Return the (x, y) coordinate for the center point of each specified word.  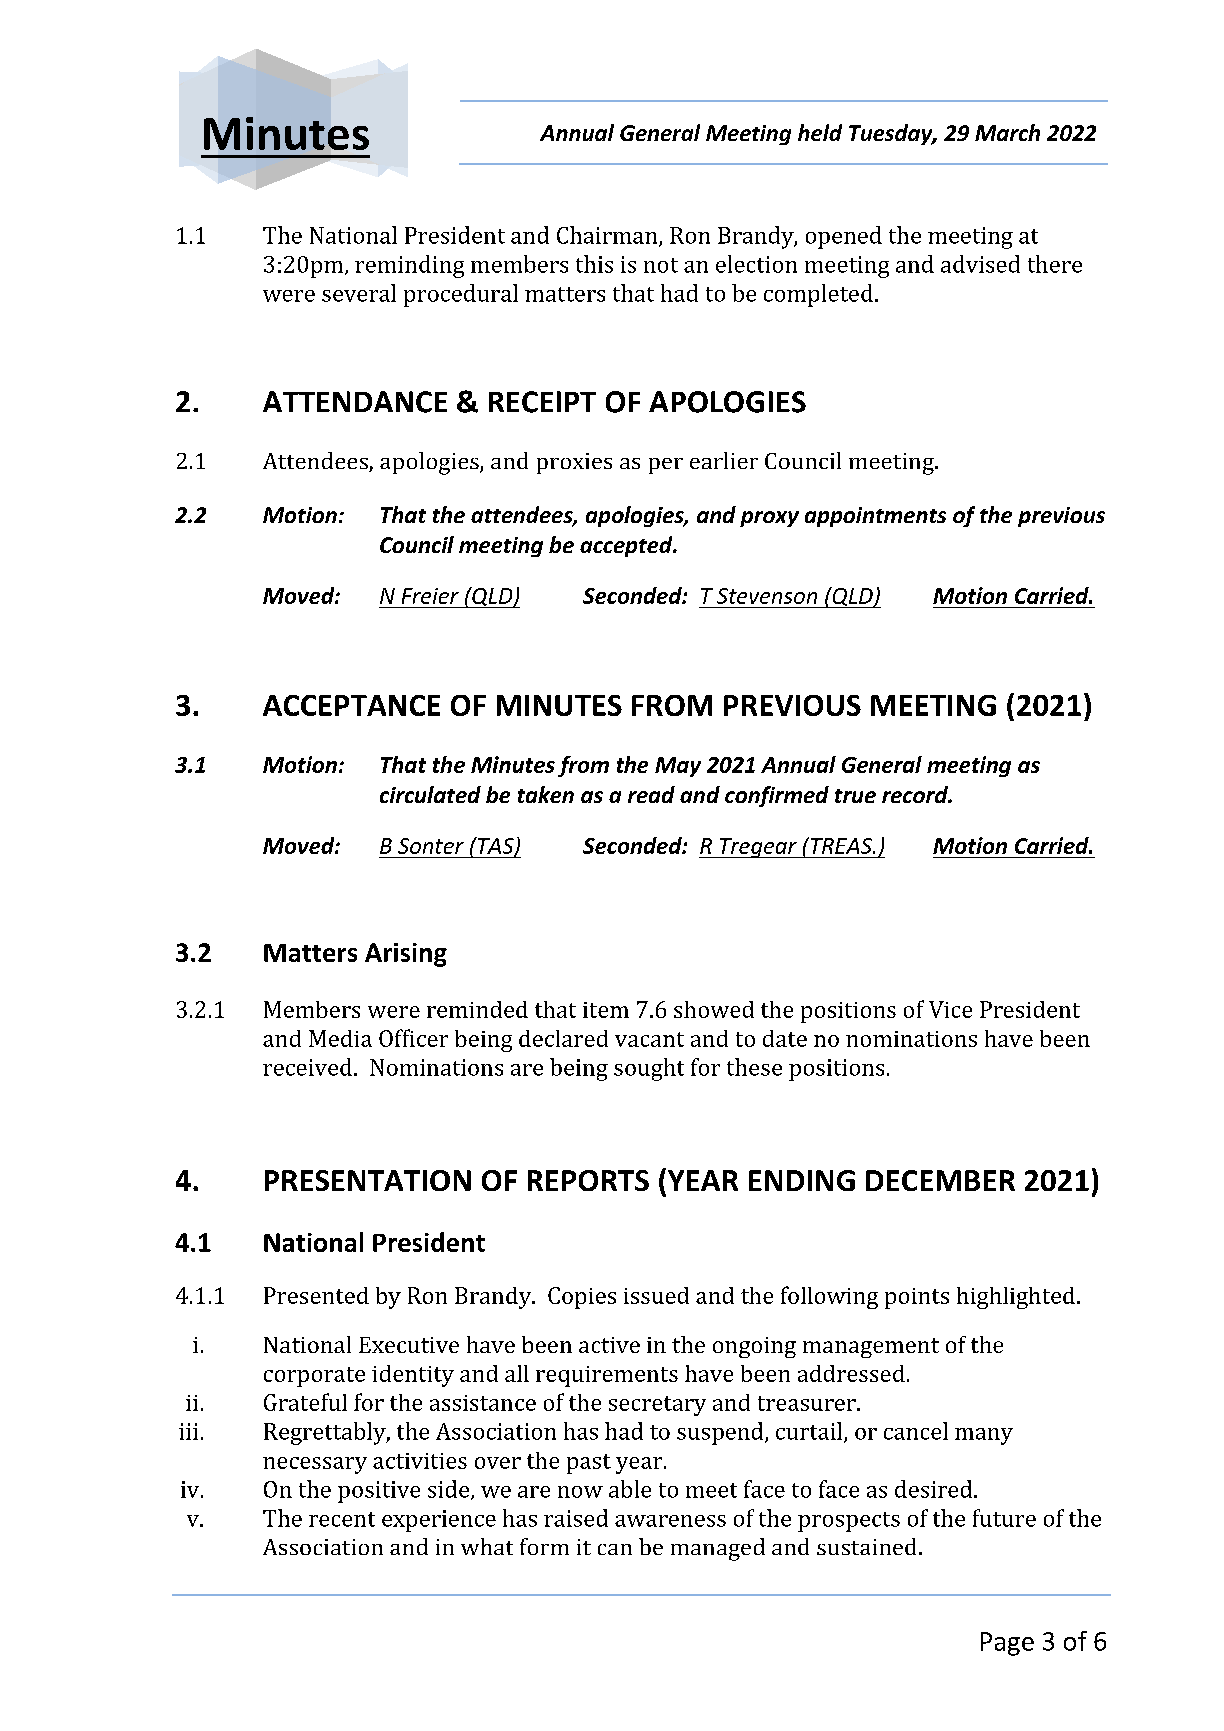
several (359, 293)
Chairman (608, 236)
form (544, 1546)
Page (1007, 1644)
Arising (406, 955)
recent (342, 1519)
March (1007, 132)
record (916, 794)
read (651, 794)
